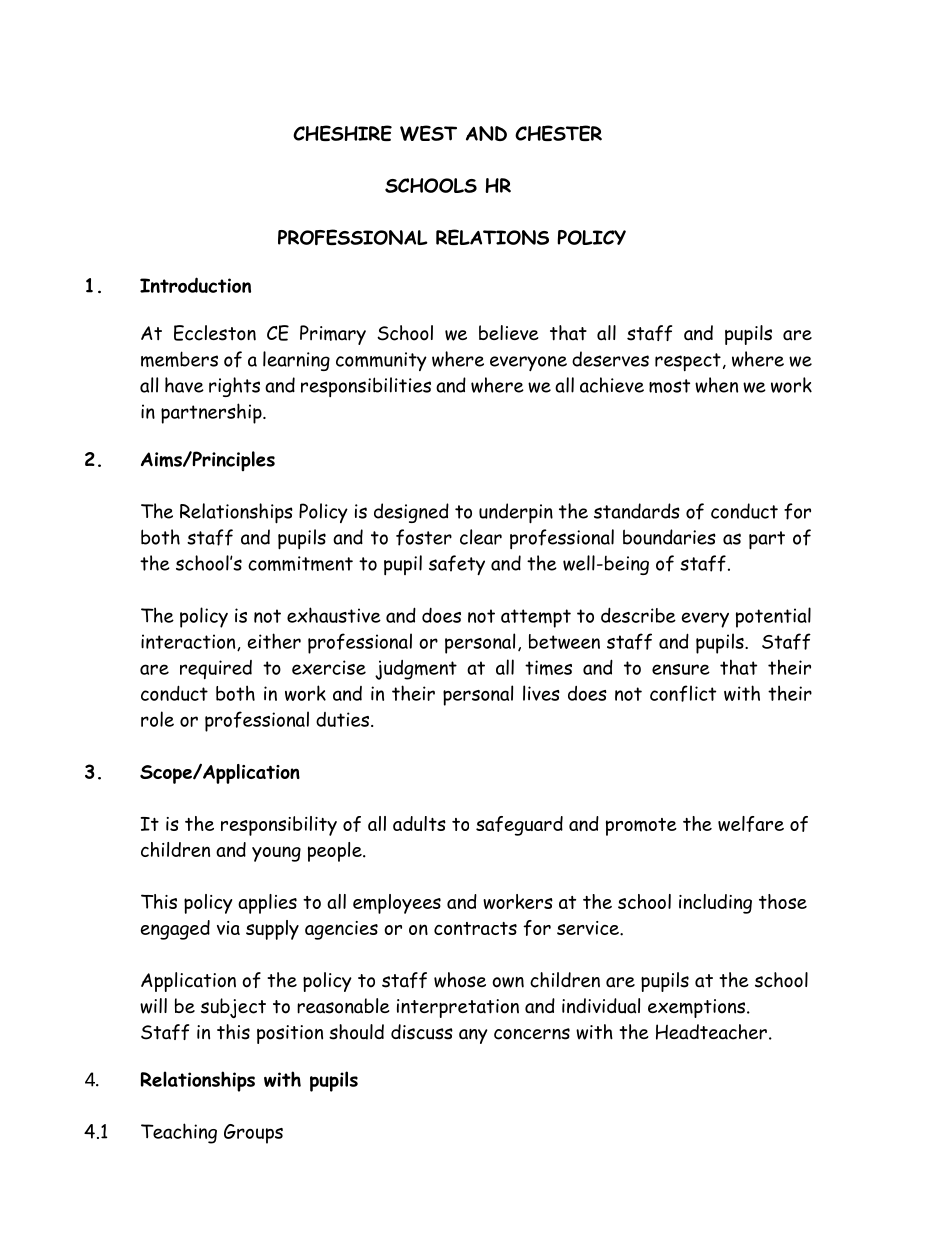 The image size is (952, 1233). Describe the element at coordinates (253, 1134) in the image. I see `Groups` at that location.
